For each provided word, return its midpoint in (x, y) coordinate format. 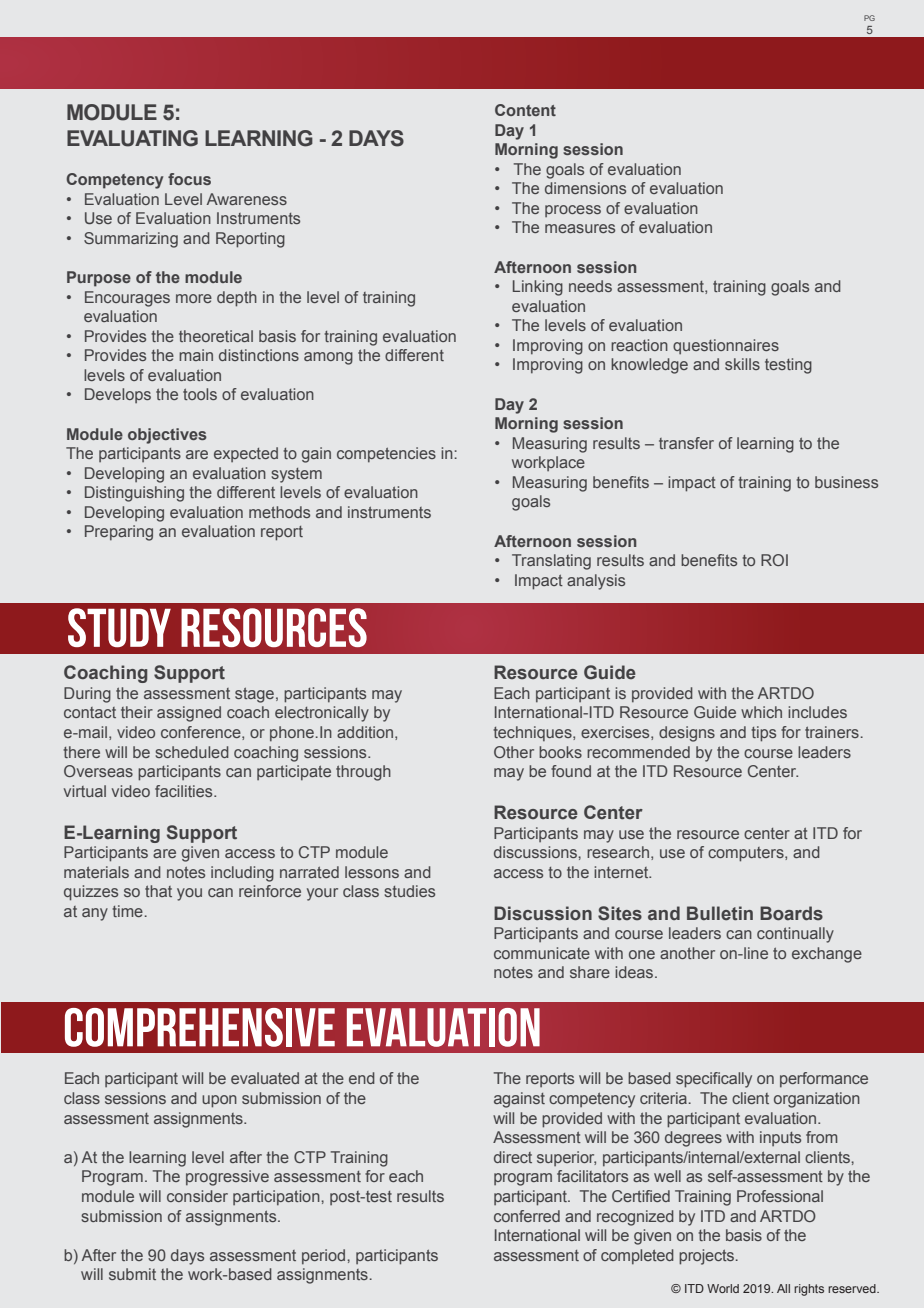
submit (132, 1274)
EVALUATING (132, 138)
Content (525, 110)
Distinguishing (134, 494)
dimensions (585, 188)
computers (747, 854)
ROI (774, 560)
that (158, 891)
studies (409, 891)
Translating (551, 562)
